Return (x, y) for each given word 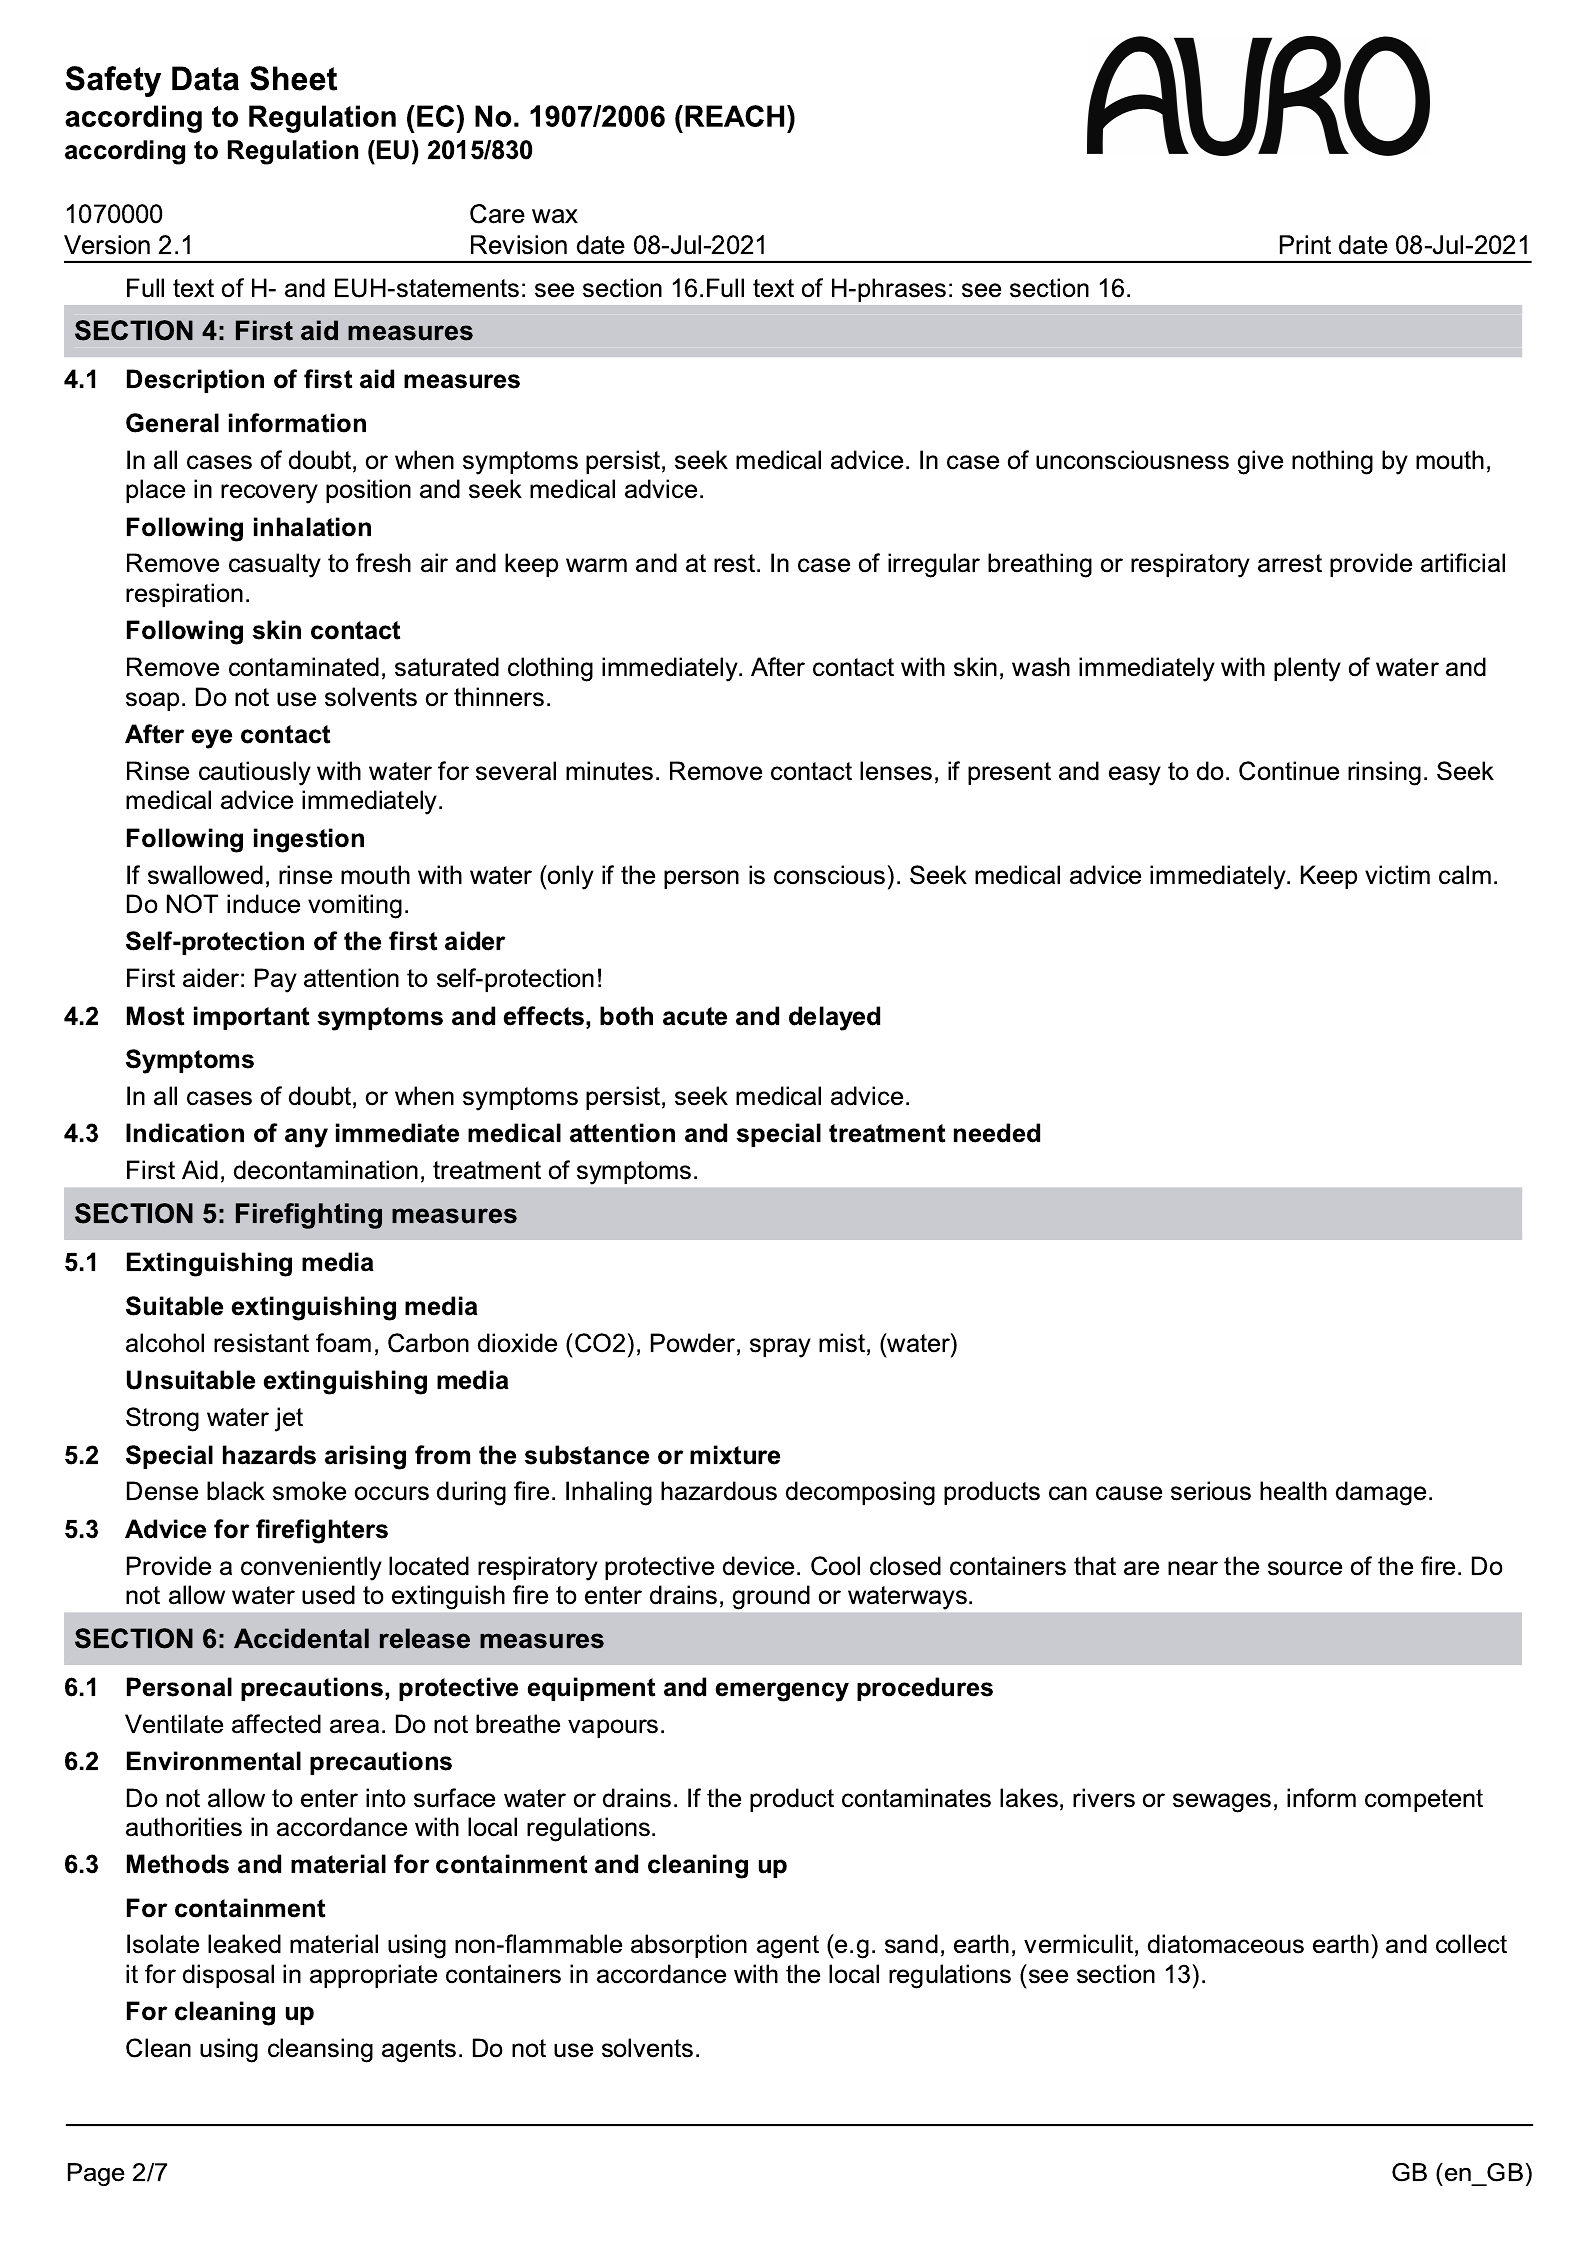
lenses (896, 771)
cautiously (255, 773)
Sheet (293, 78)
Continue (1289, 771)
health (1293, 1491)
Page (96, 2174)
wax (555, 216)
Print (1305, 248)
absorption (689, 1946)
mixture (735, 1455)
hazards (269, 1455)
